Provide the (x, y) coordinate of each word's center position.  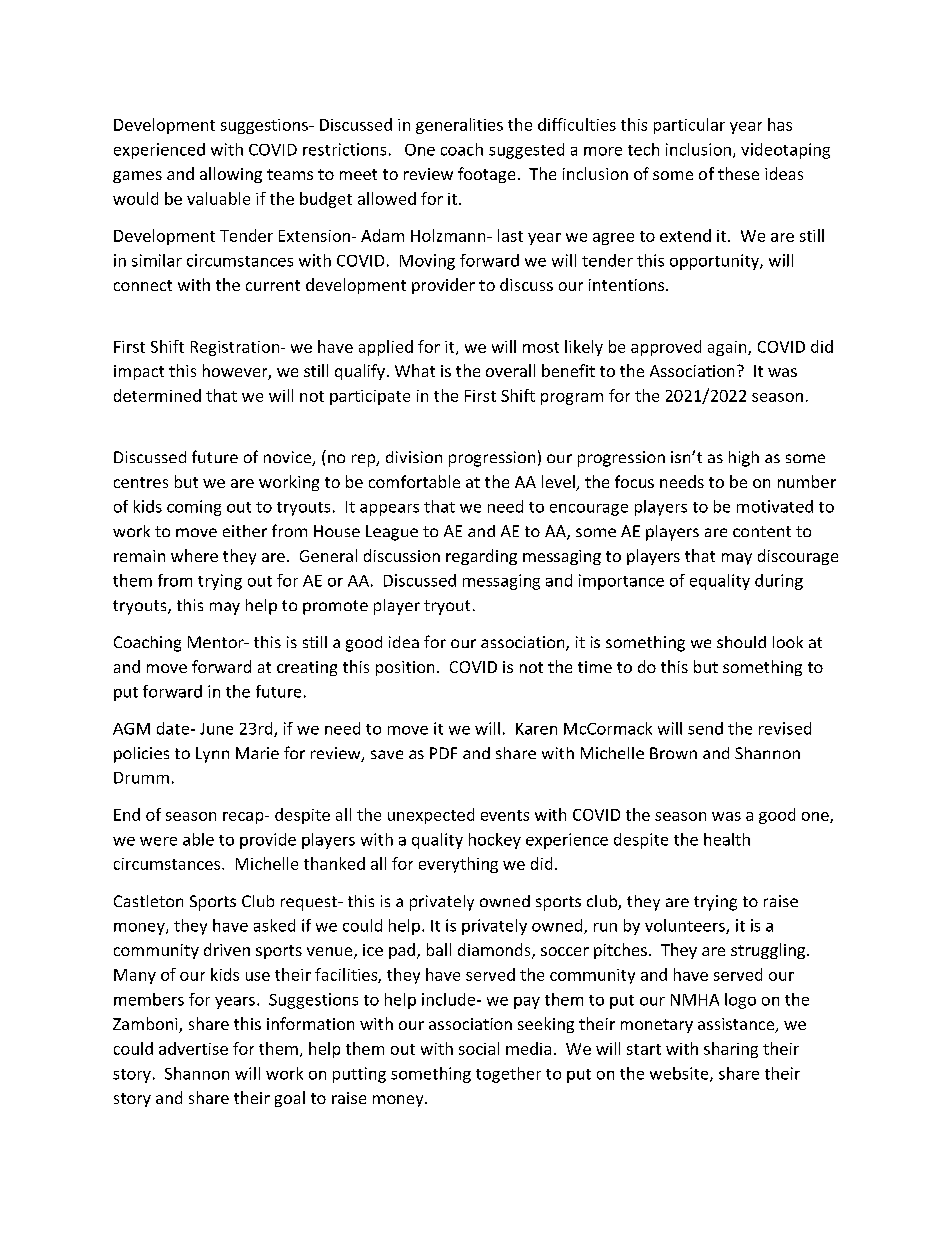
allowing (231, 175)
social (479, 1048)
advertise (193, 1048)
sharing (731, 1050)
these (738, 173)
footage (486, 175)
